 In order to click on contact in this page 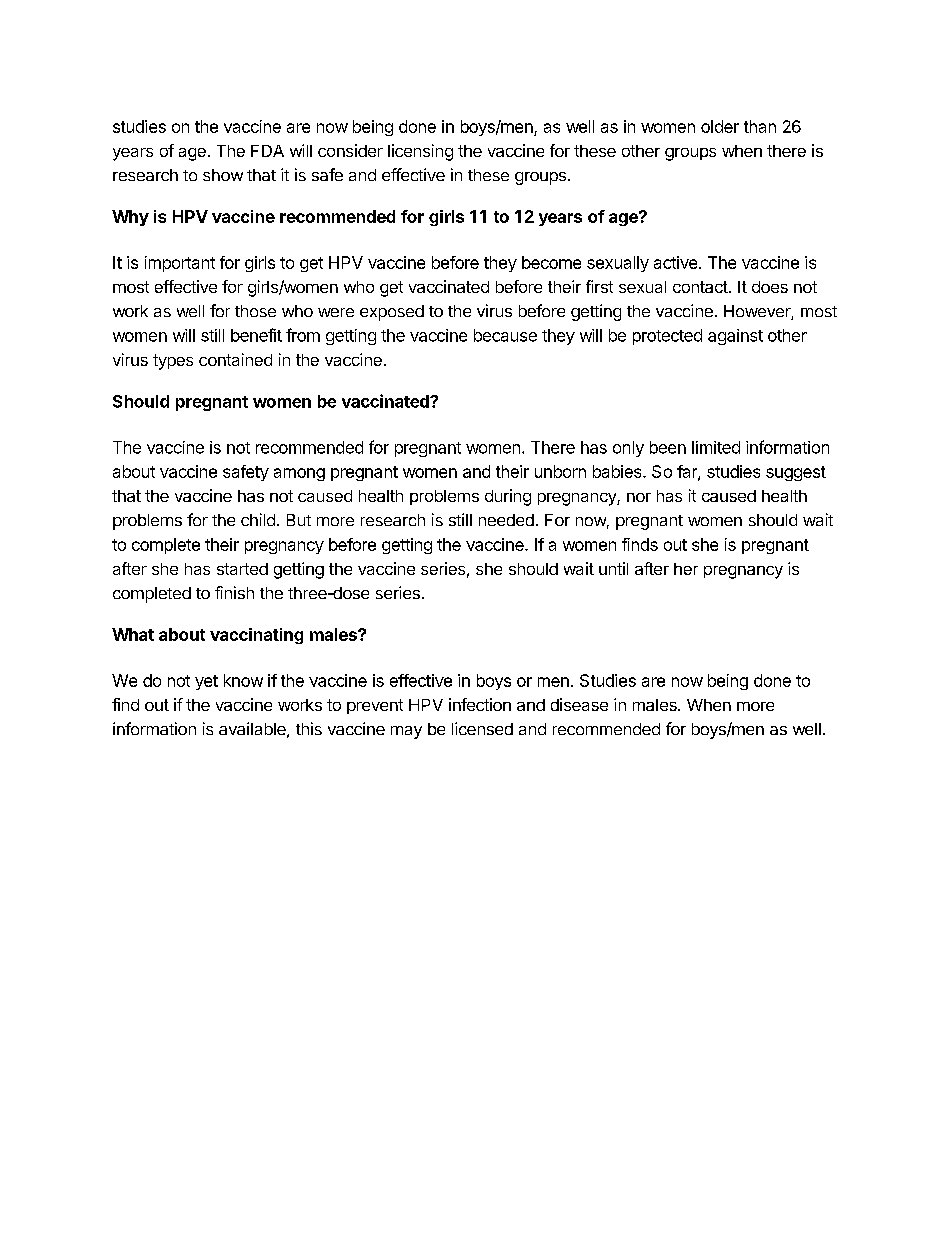, I will do `click(700, 287)`.
